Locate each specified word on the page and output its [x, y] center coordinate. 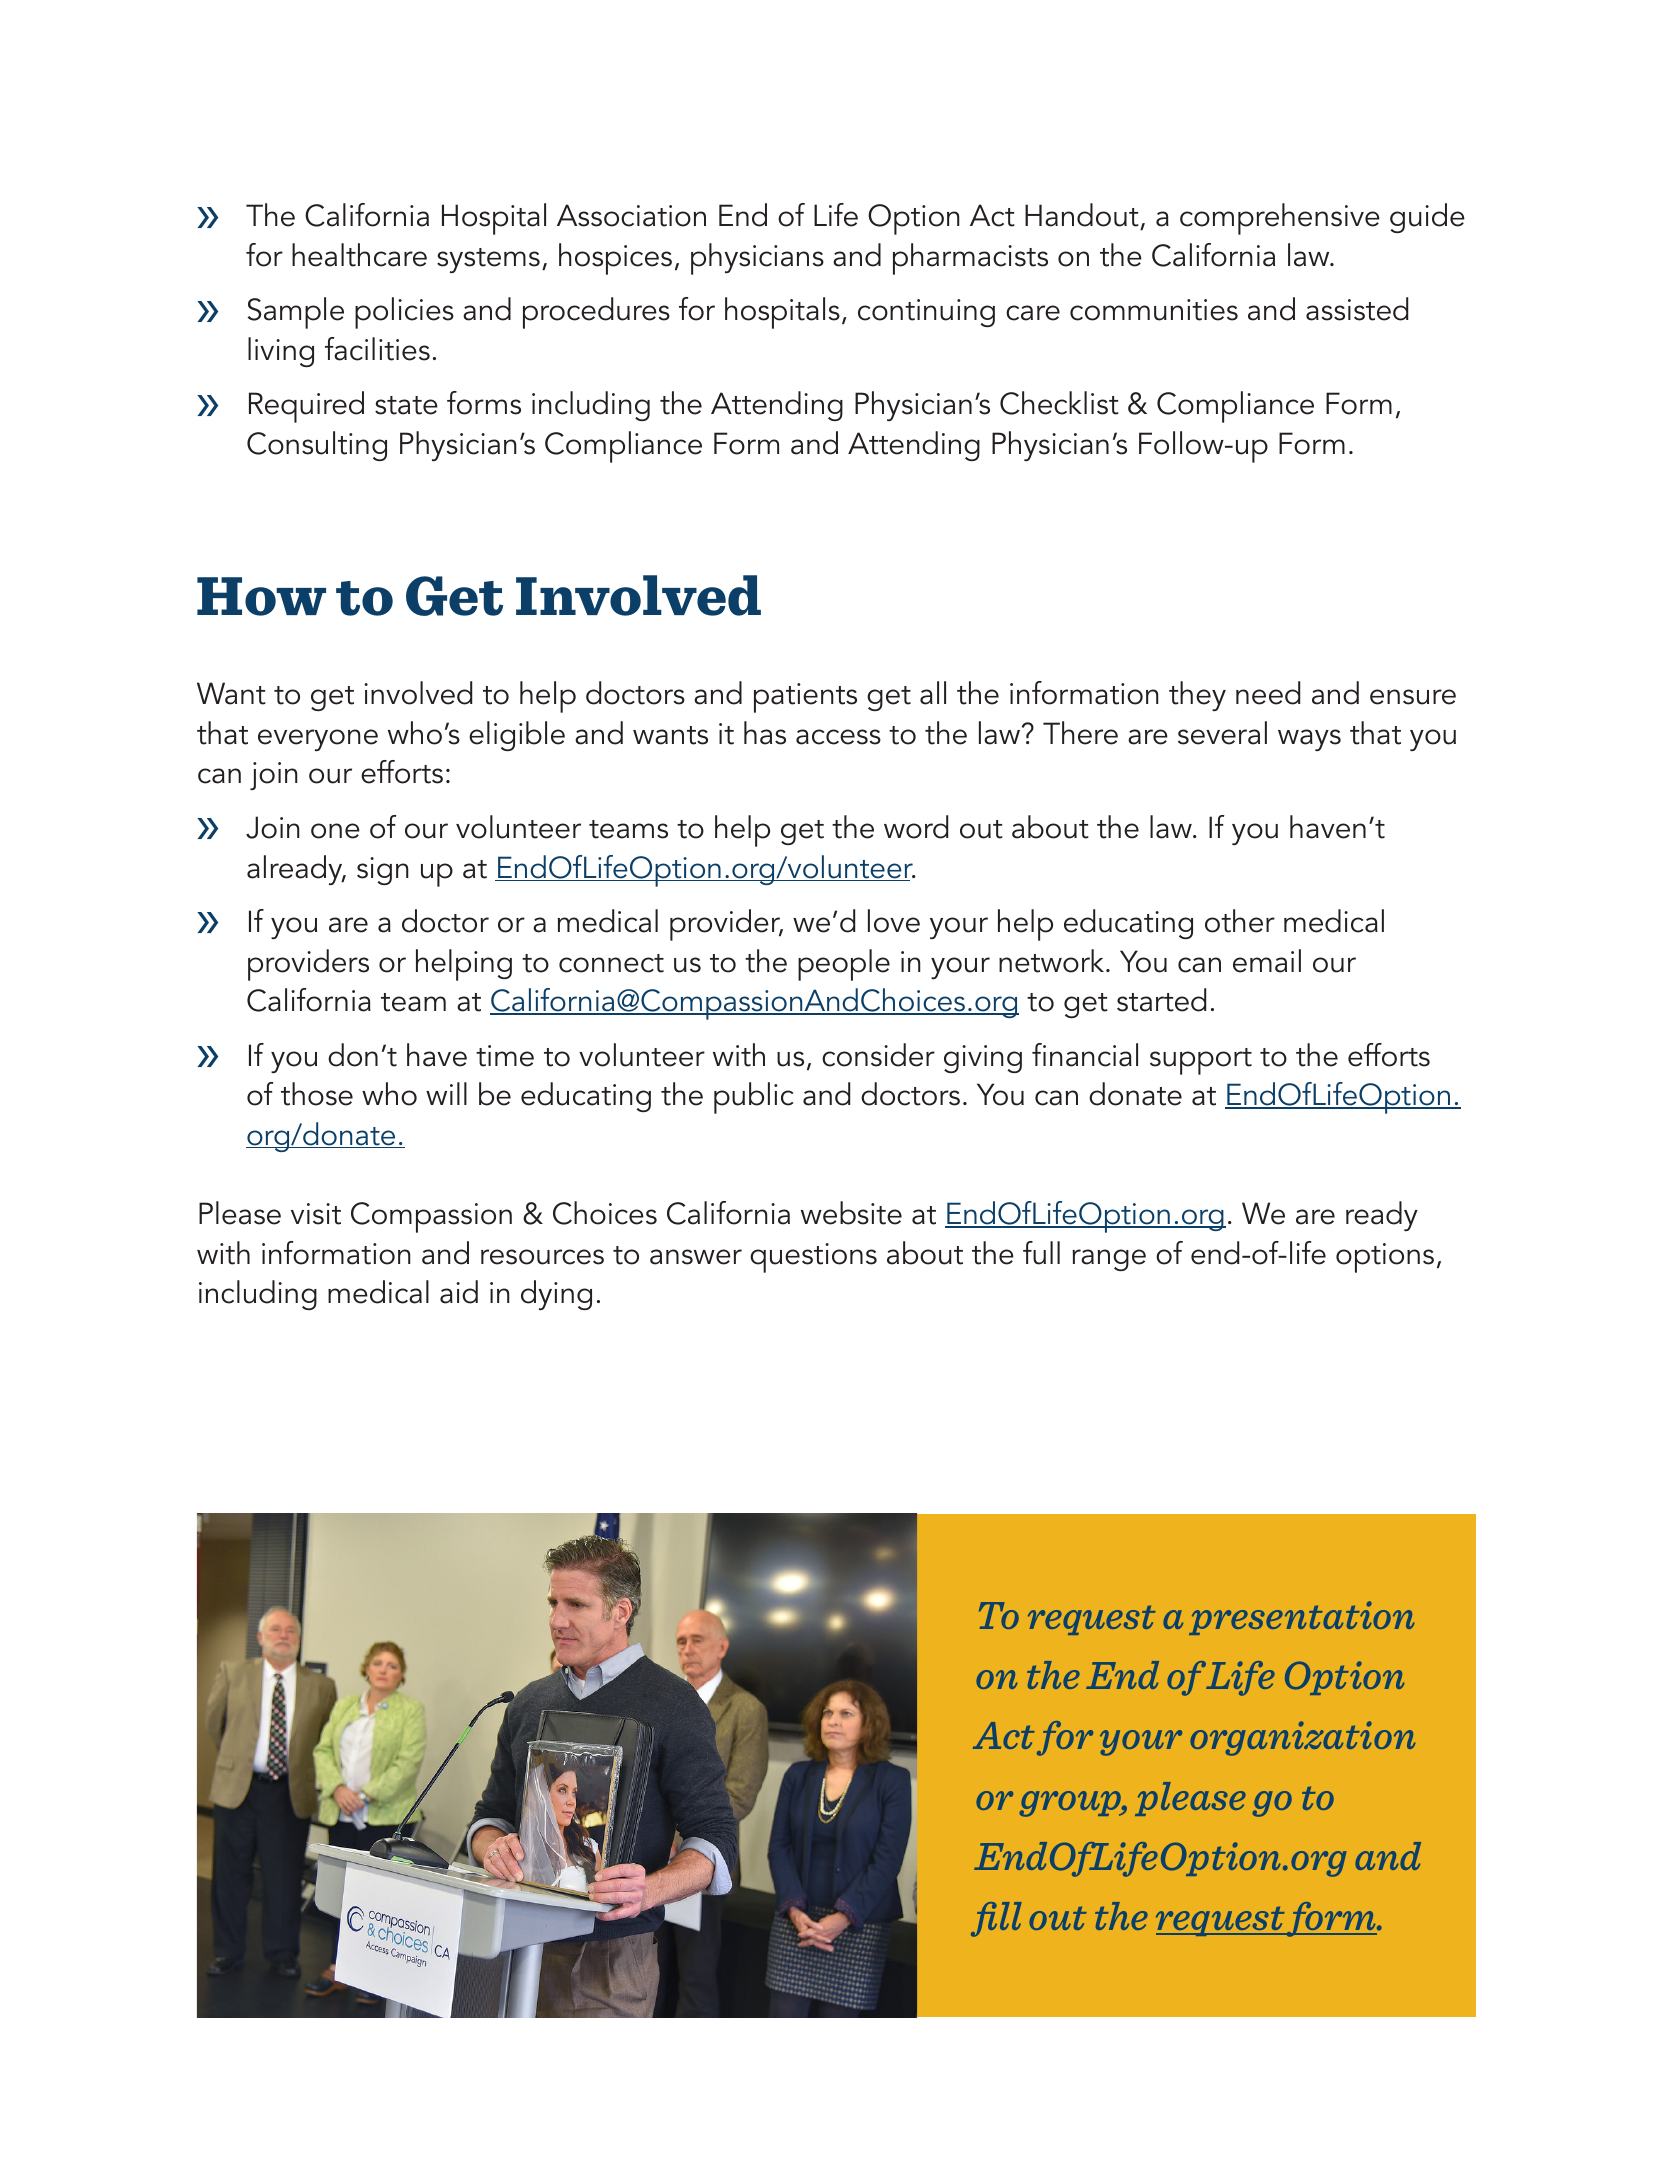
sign [383, 871]
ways [1309, 740]
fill [996, 1919]
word [916, 827]
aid [459, 1292]
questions [813, 1258]
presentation [1302, 1618]
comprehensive [1280, 219]
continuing [926, 313]
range [1109, 1260]
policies [404, 313]
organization [1303, 1738]
